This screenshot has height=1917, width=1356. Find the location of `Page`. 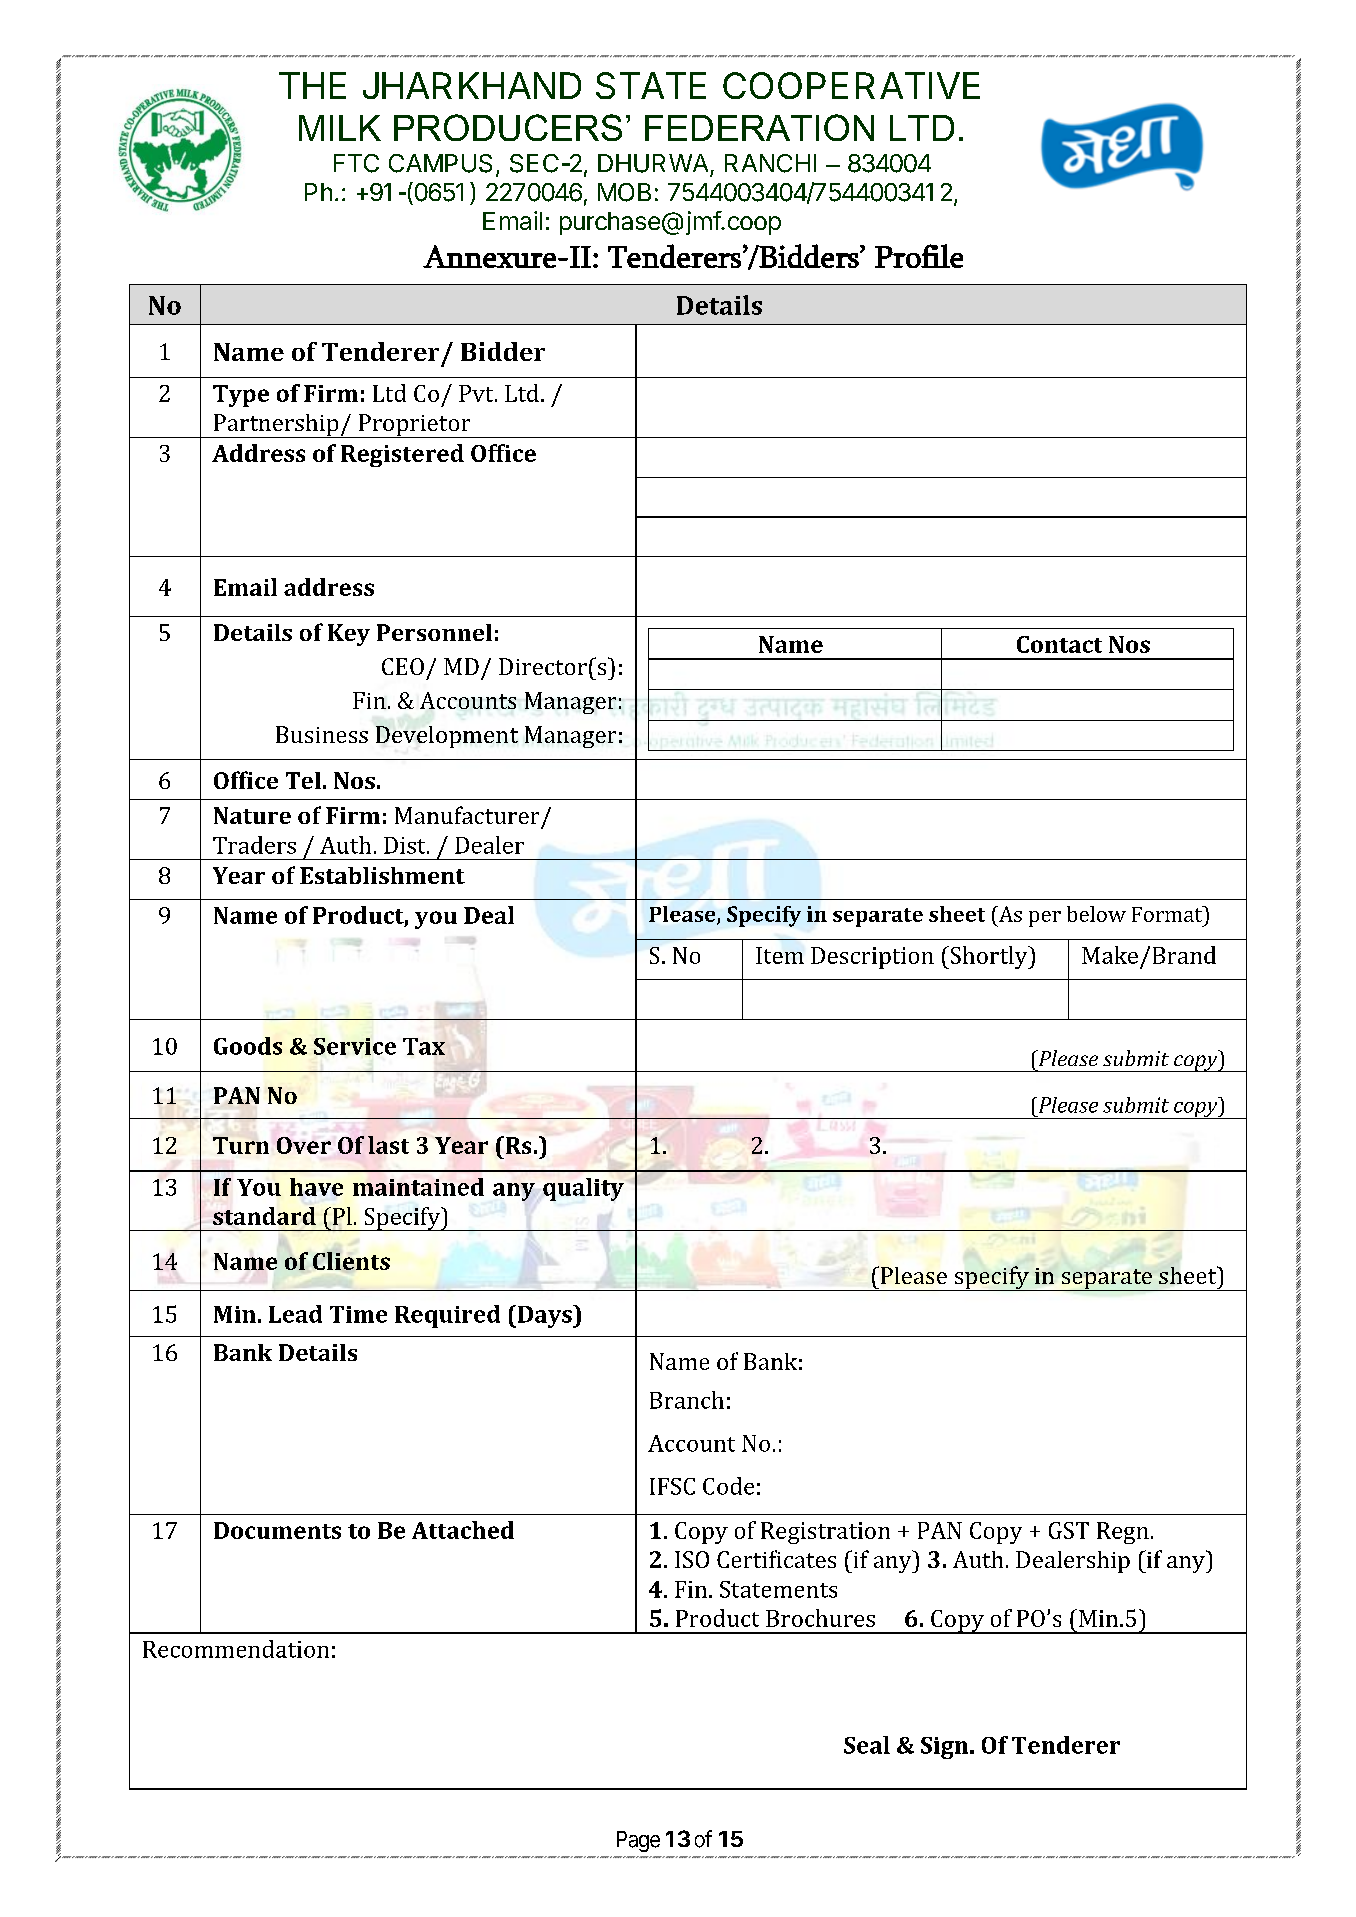

Page is located at coordinates (638, 1841).
